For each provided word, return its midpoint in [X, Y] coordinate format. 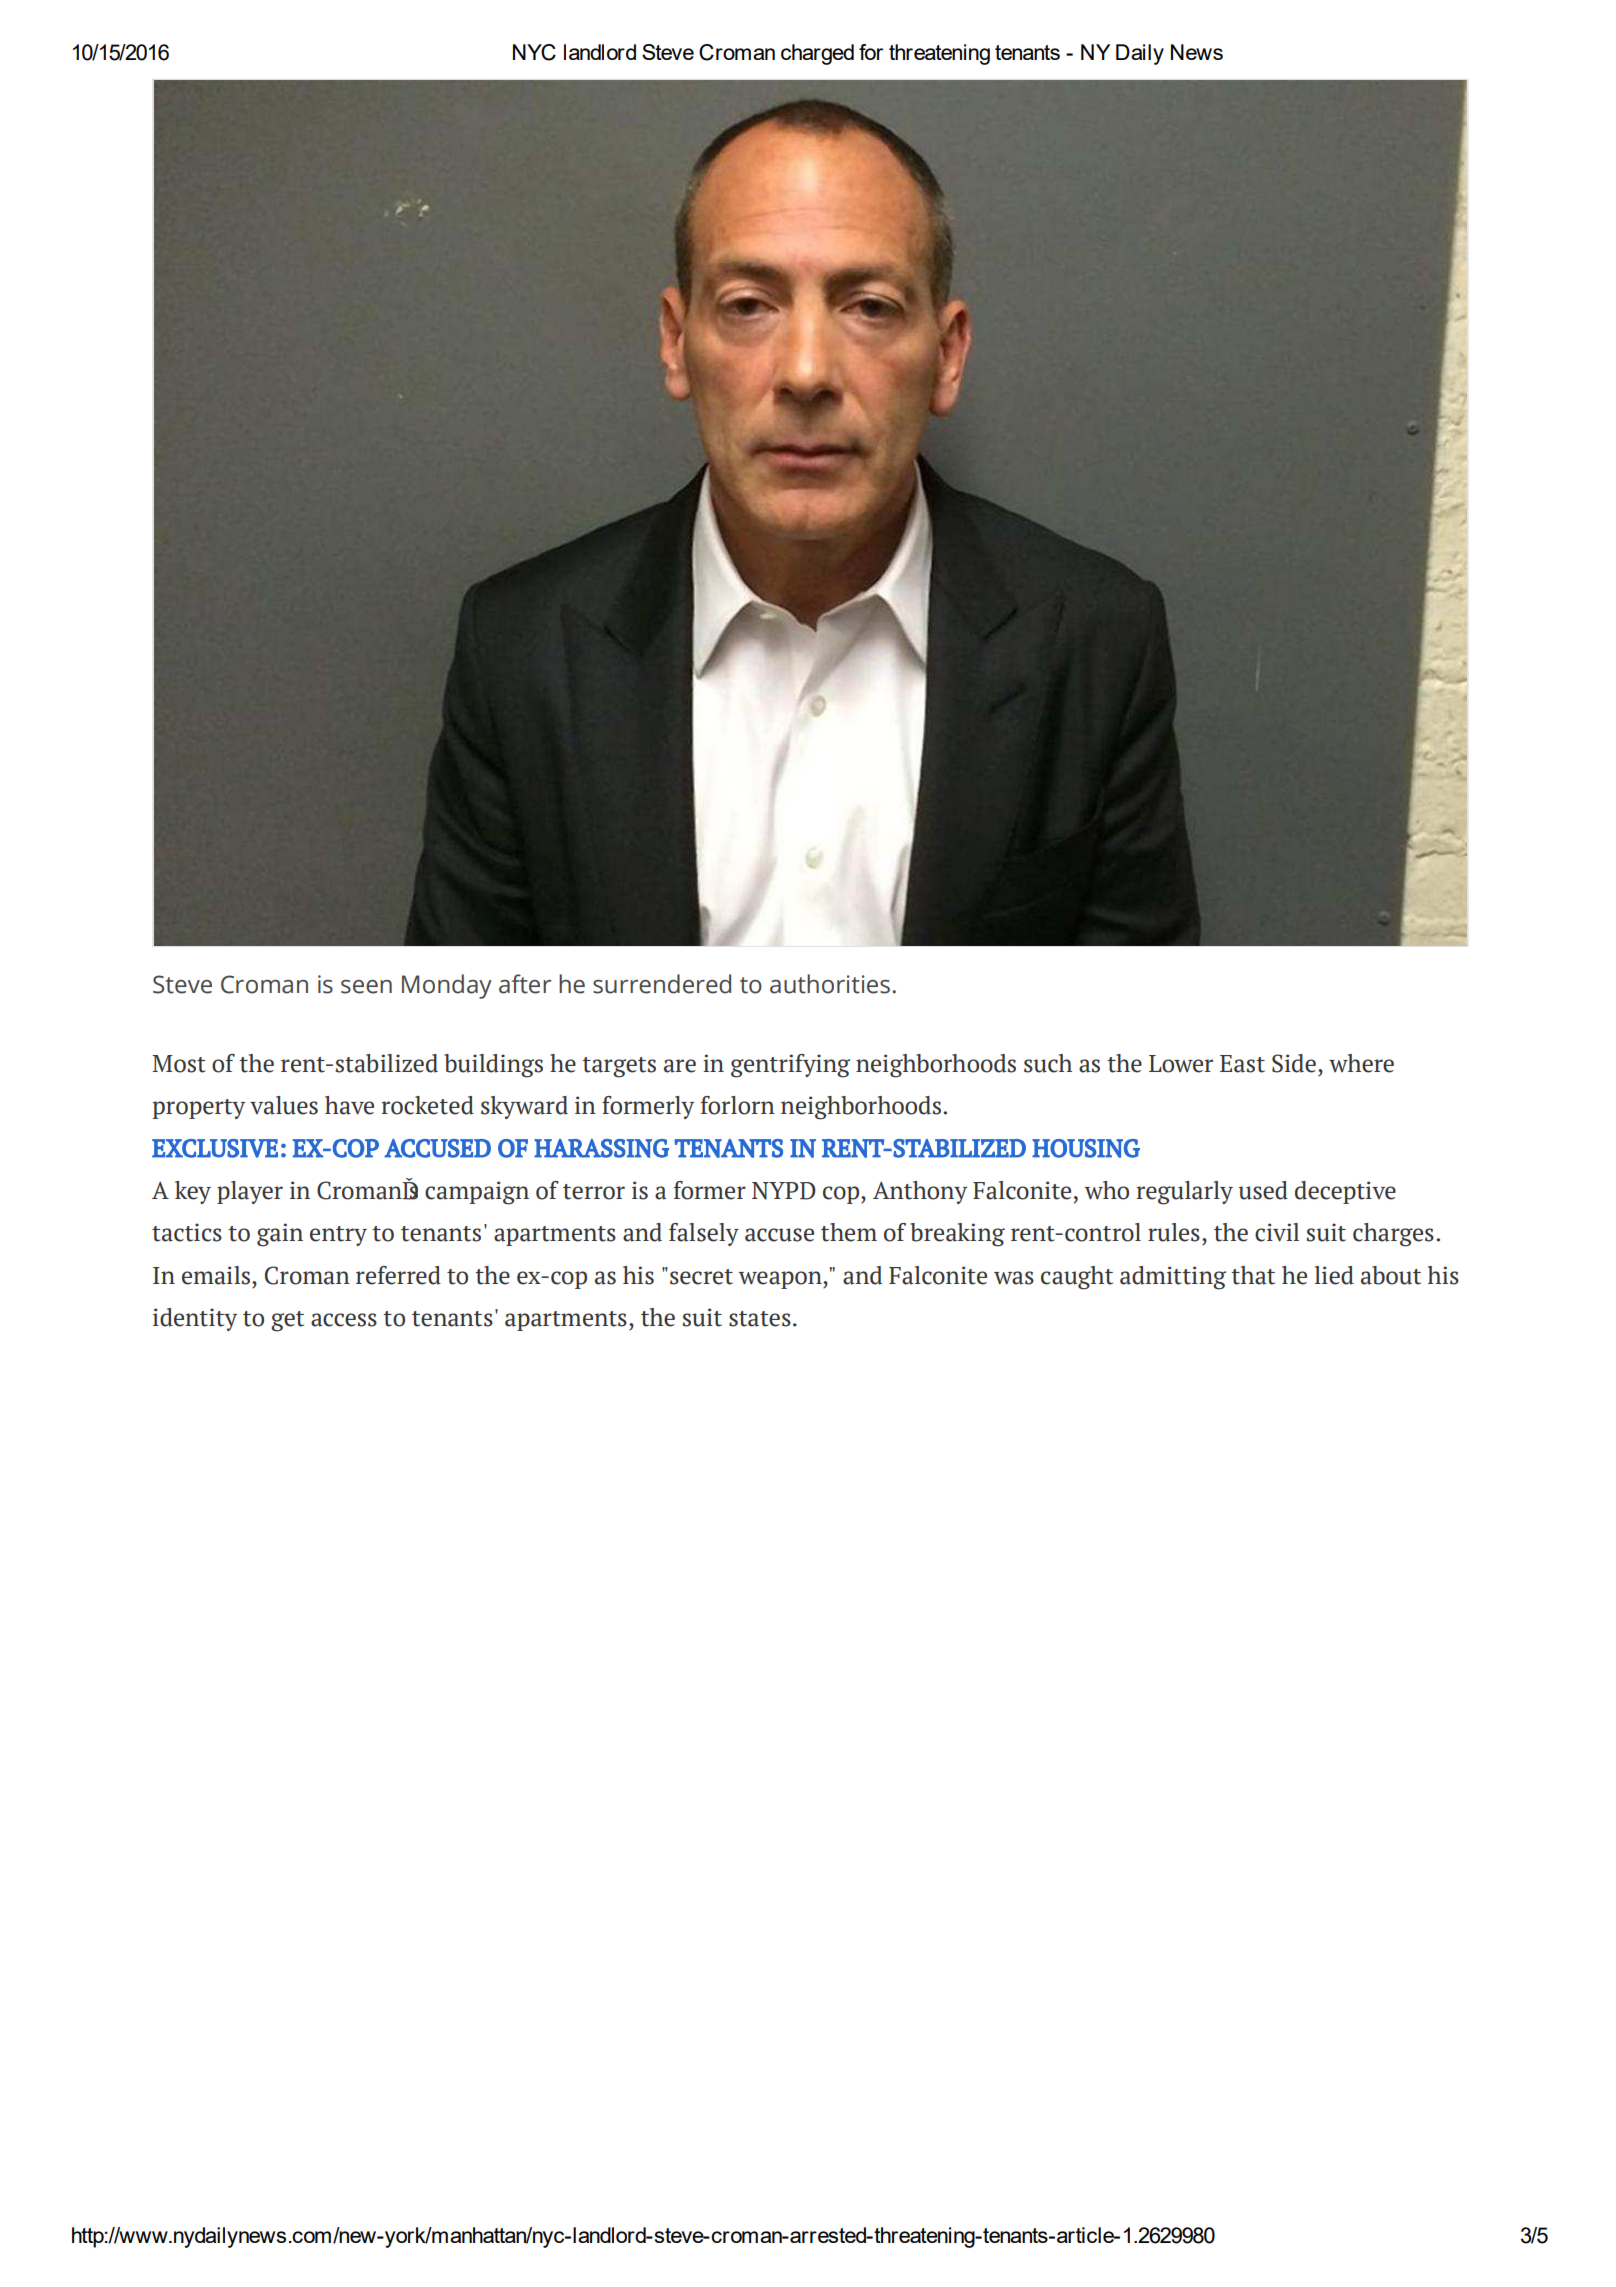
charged [817, 54]
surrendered [662, 984]
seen [366, 987]
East [1242, 1064]
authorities [831, 984]
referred [398, 1275]
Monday [447, 986]
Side [1294, 1063]
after [525, 984]
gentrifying [790, 1066]
